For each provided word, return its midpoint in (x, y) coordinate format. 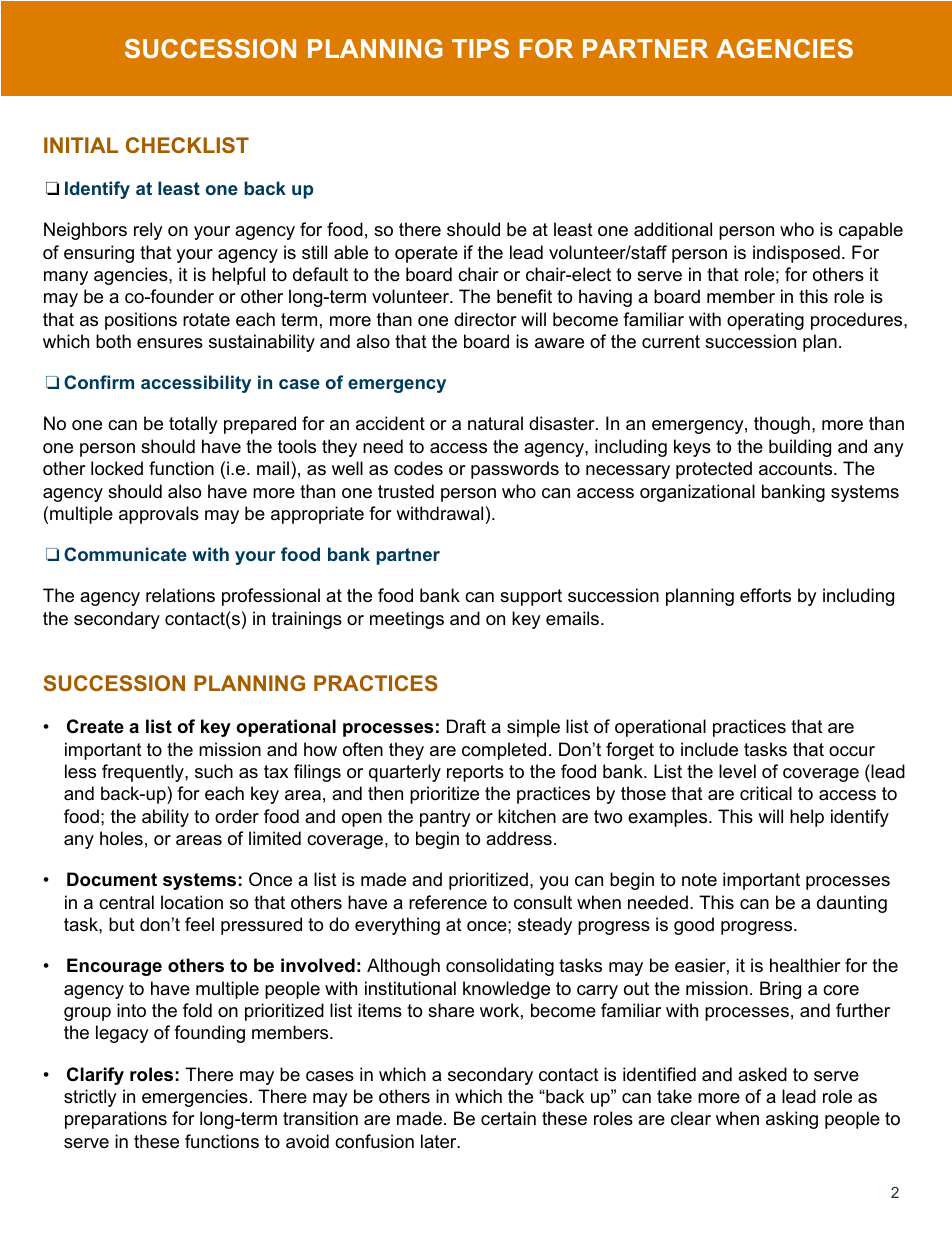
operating (765, 321)
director (485, 319)
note (699, 880)
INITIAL (81, 145)
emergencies (195, 1098)
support (531, 597)
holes (121, 838)
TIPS (480, 48)
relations (180, 595)
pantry (445, 818)
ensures (170, 343)
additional (673, 229)
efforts (765, 595)
